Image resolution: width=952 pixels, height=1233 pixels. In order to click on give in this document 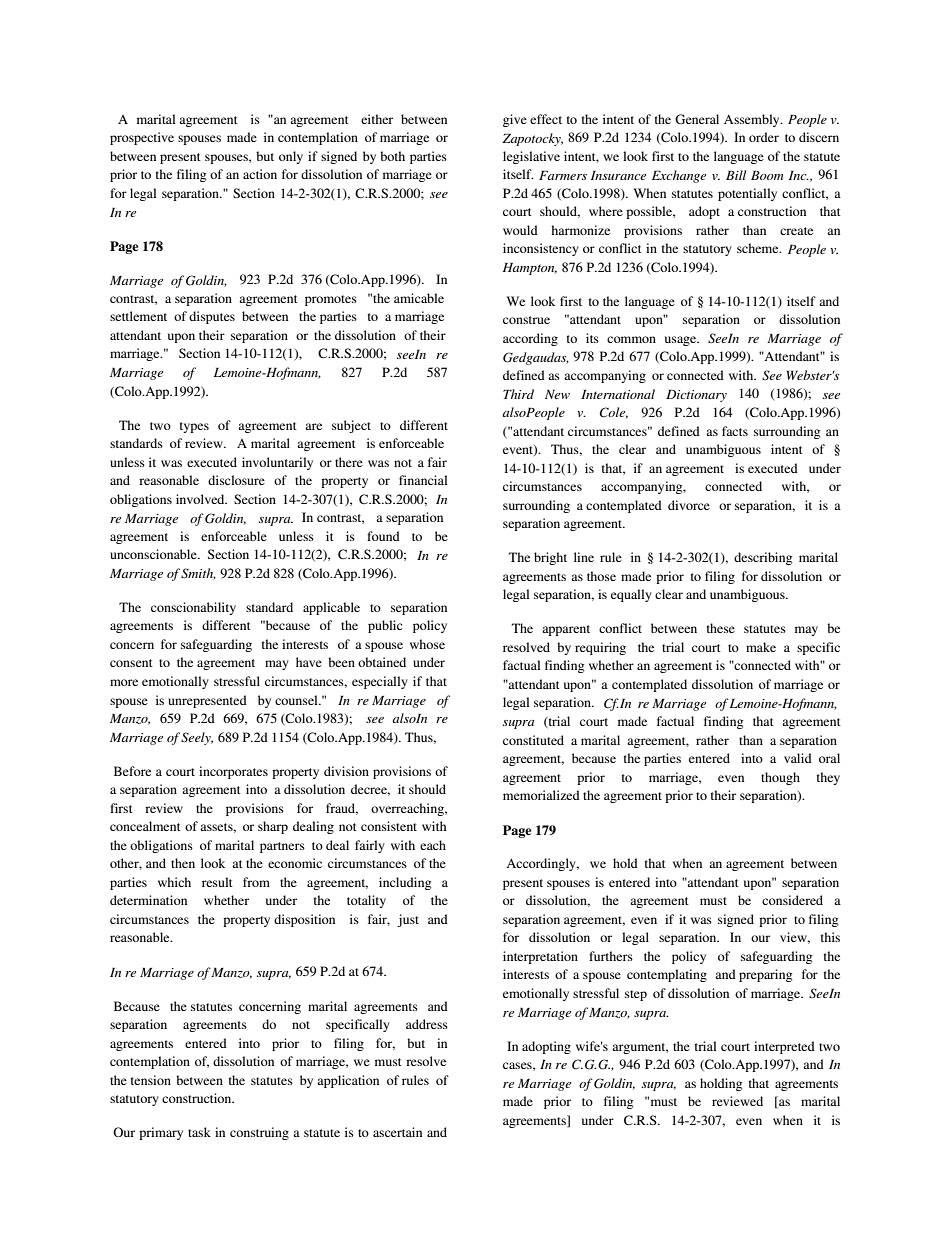, I will do `click(515, 120)`.
